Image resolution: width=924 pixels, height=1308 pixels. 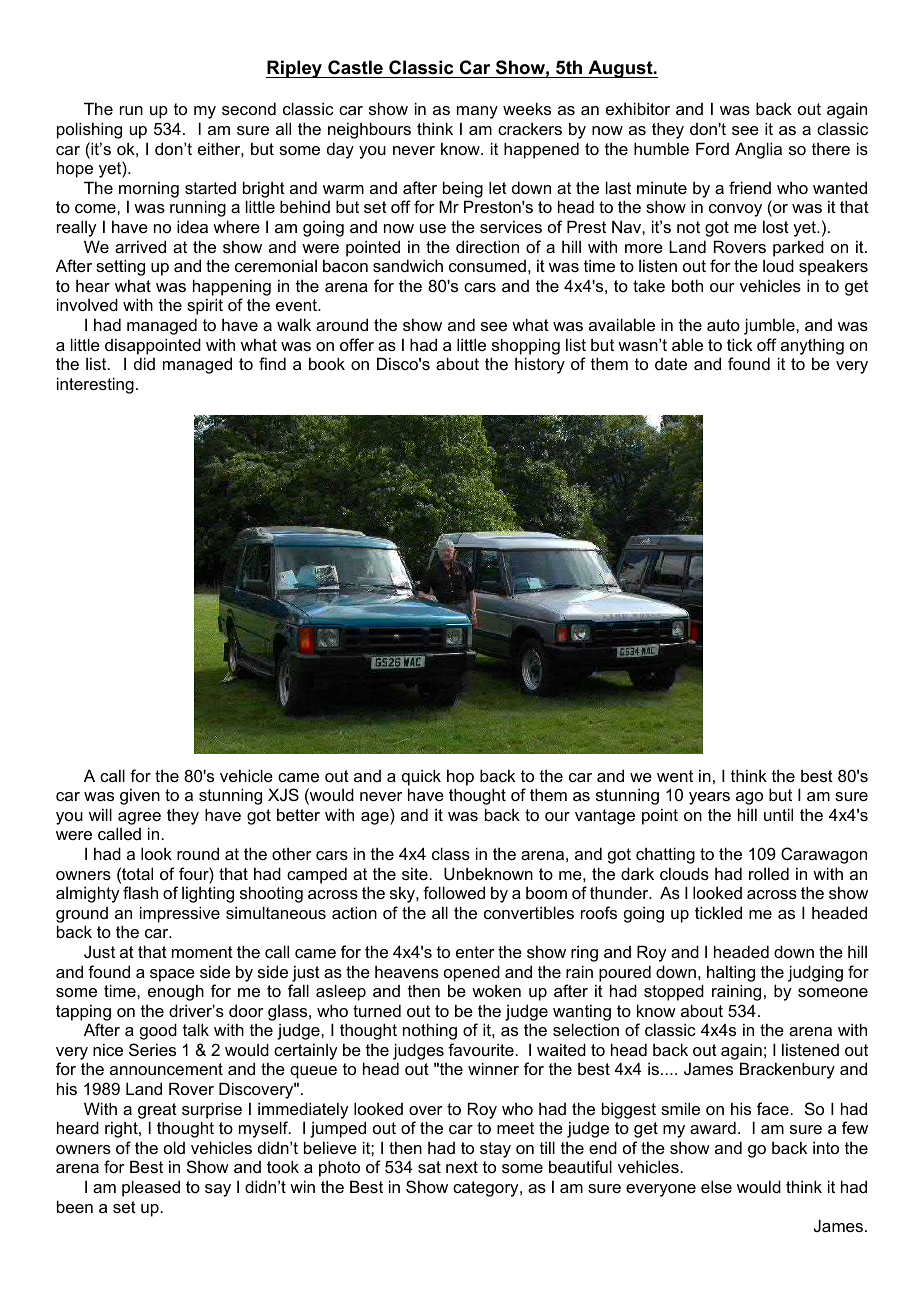 I want to click on next, so click(x=462, y=1167).
